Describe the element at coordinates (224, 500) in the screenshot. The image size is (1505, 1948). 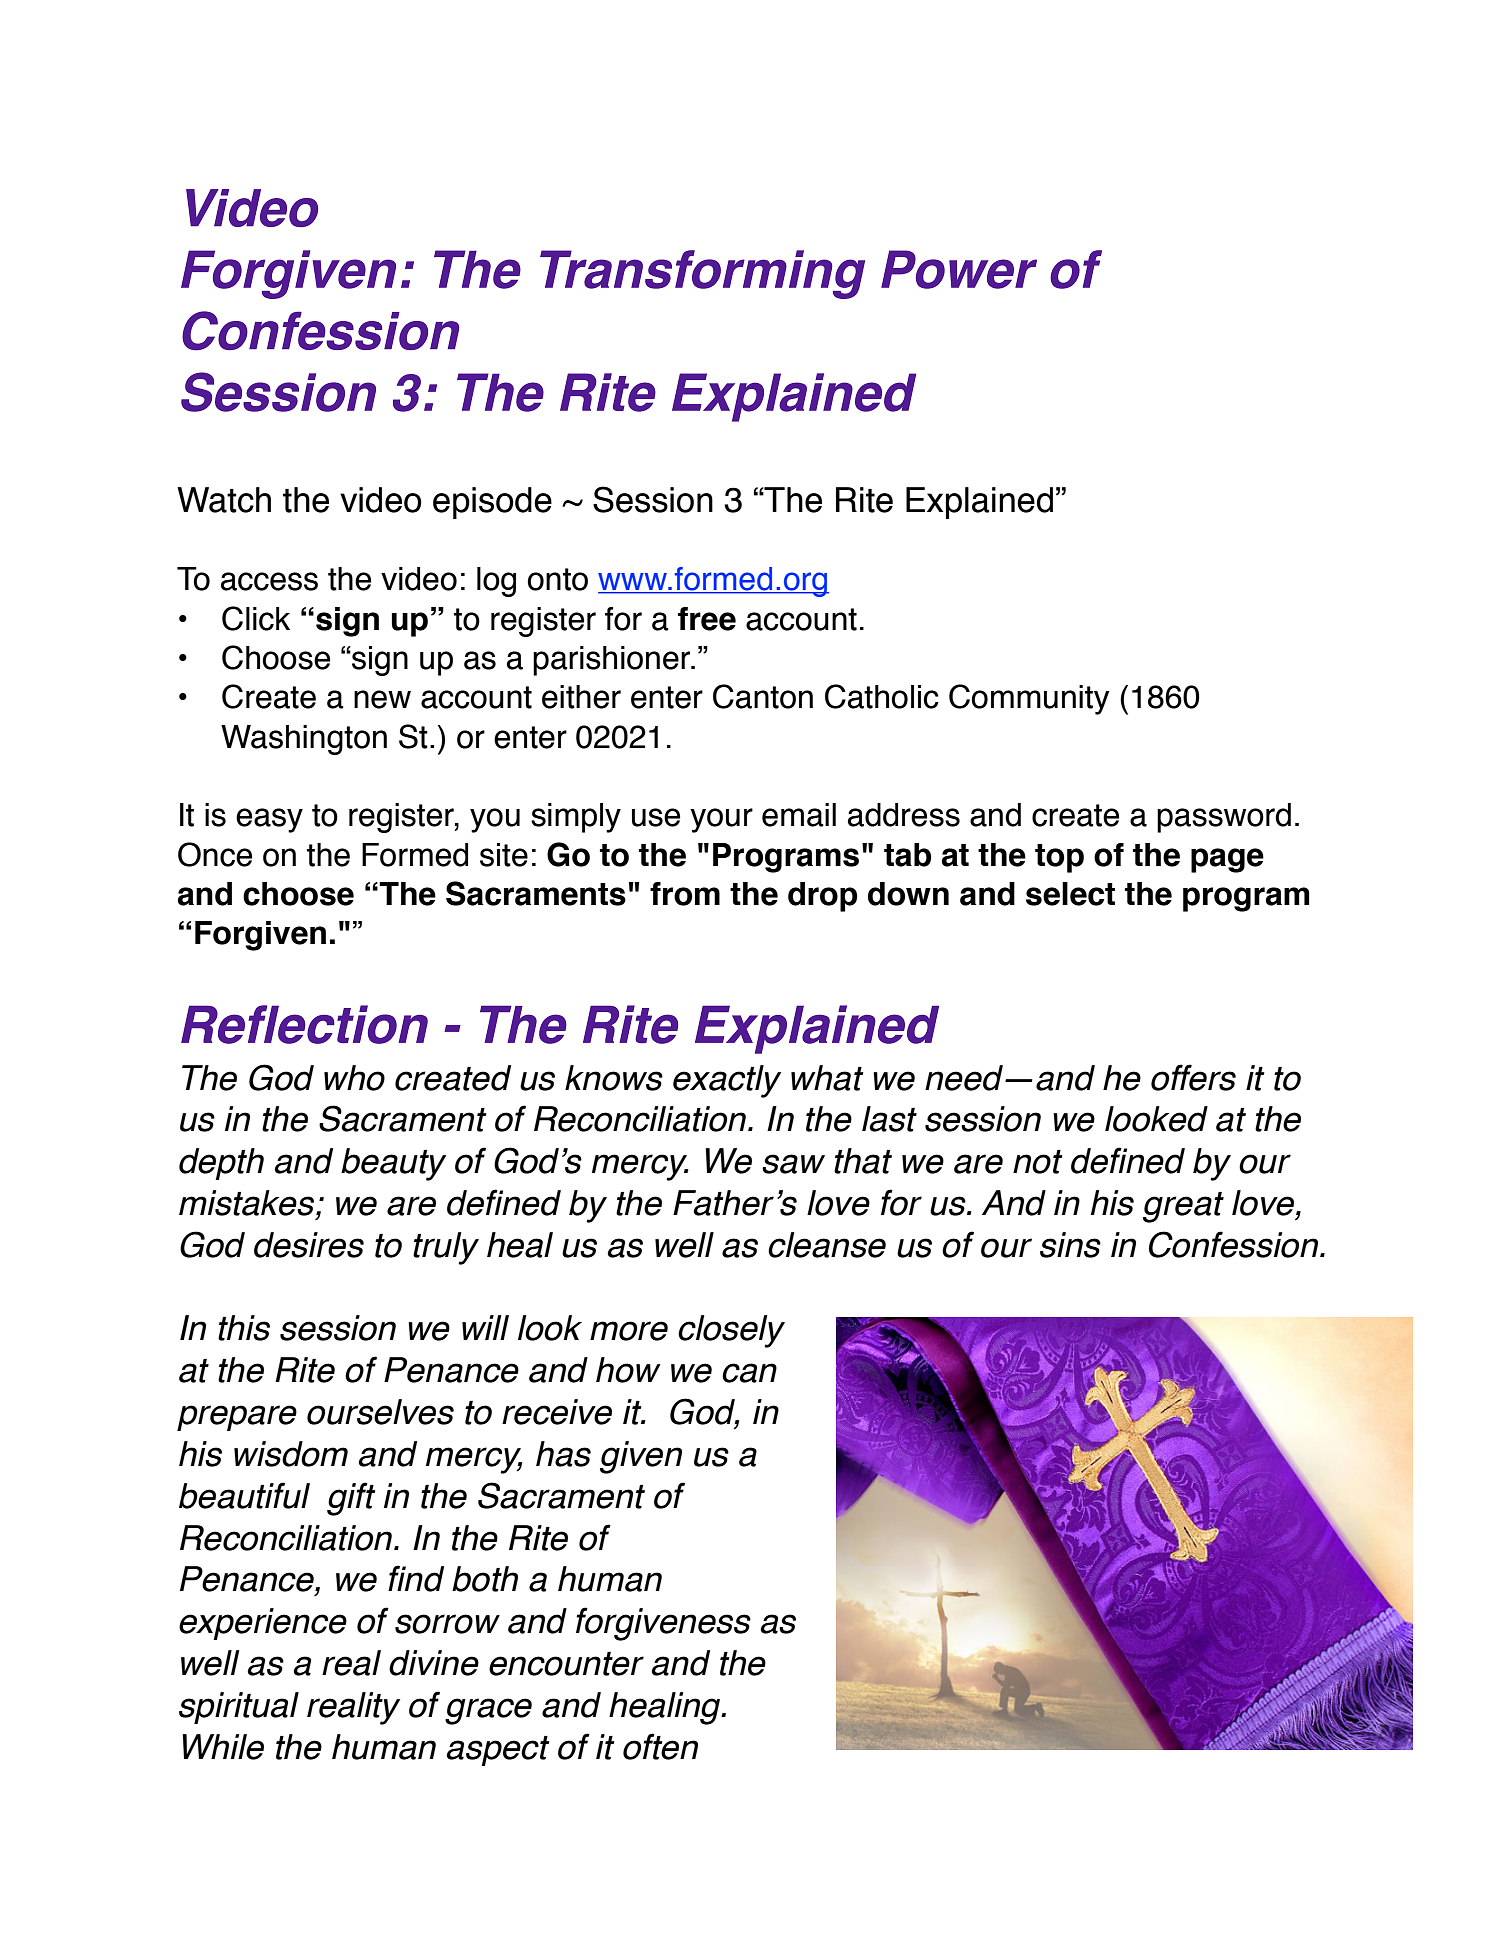
I see `Watch` at that location.
